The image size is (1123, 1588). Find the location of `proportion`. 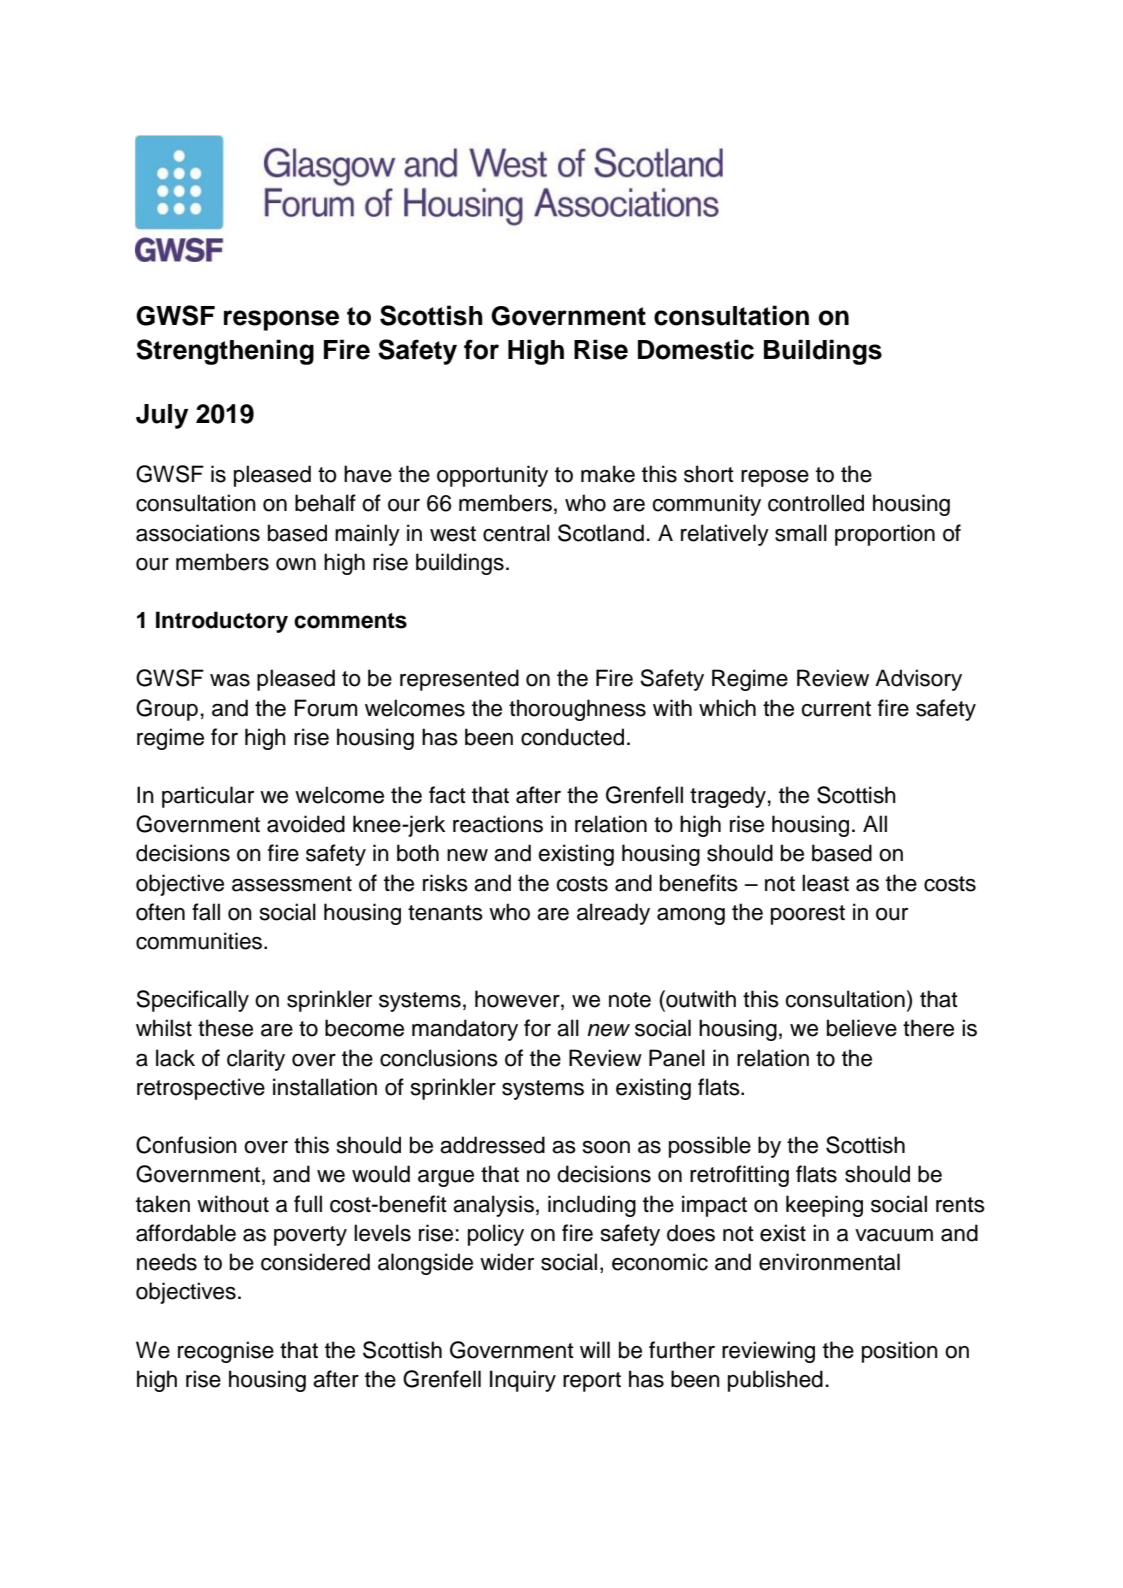

proportion is located at coordinates (885, 535).
